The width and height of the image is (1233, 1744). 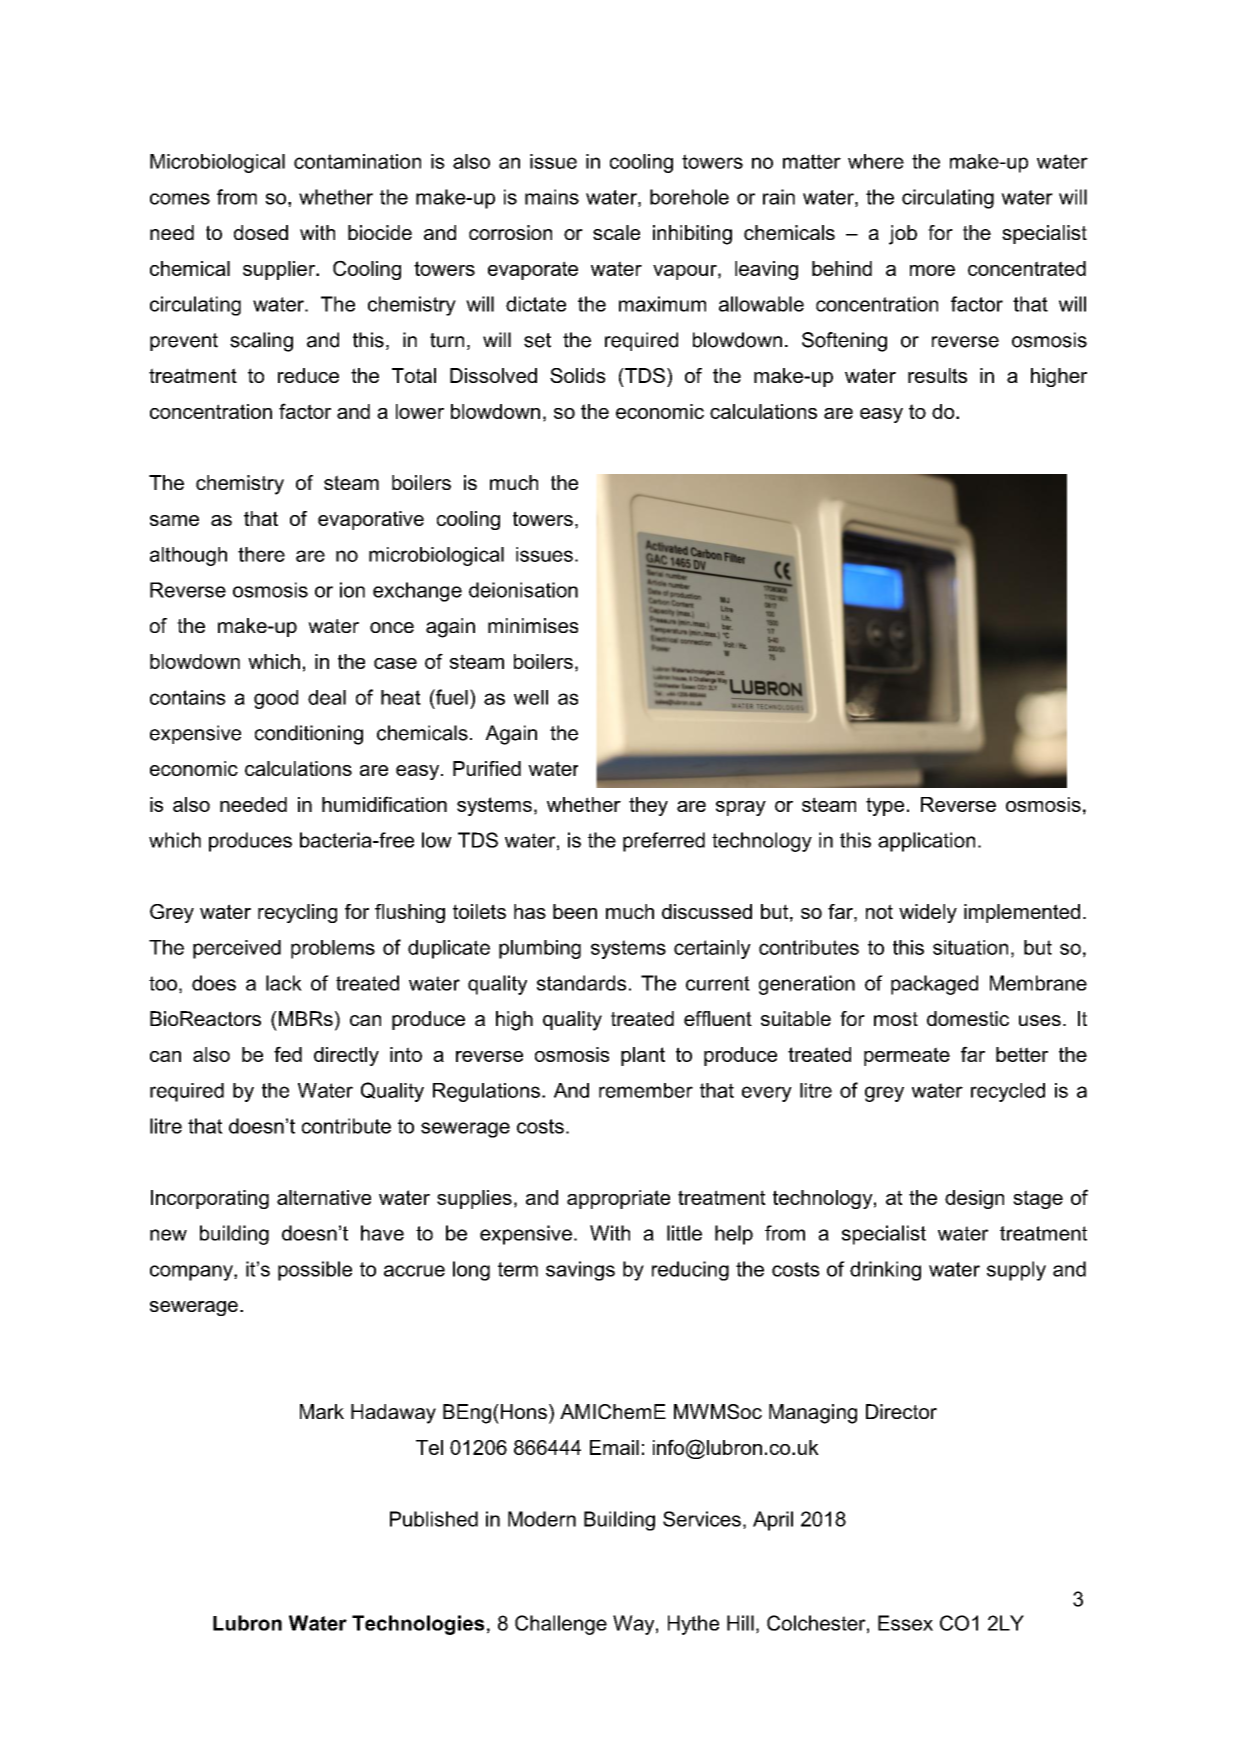 What do you see at coordinates (905, 1623) in the image?
I see `Essex` at bounding box center [905, 1623].
